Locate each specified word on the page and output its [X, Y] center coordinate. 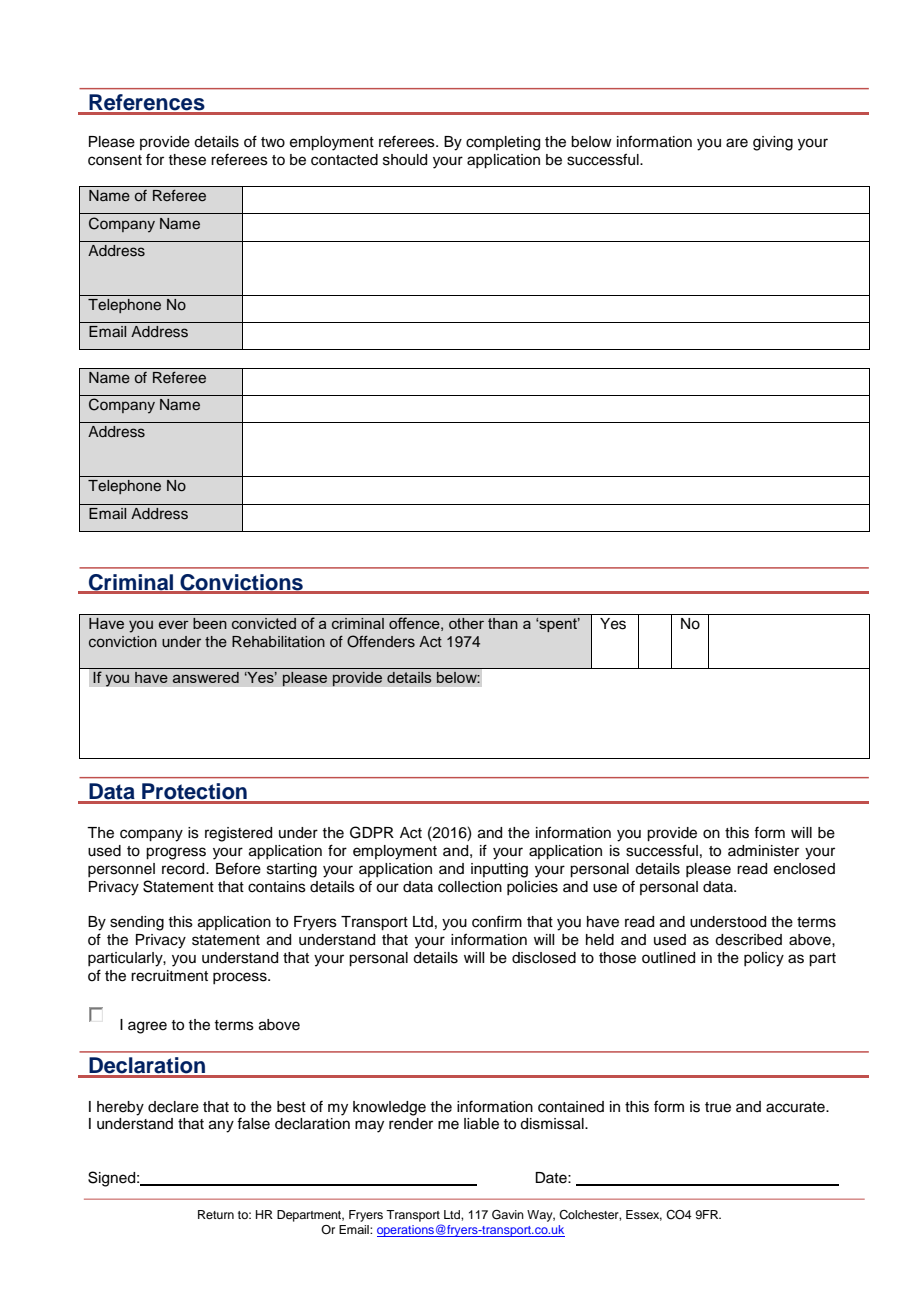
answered [206, 677]
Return [216, 1214]
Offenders [381, 641]
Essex [644, 1215]
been [210, 623]
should [405, 160]
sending [137, 923]
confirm [497, 921]
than [503, 623]
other [466, 623]
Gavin [508, 1215]
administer [763, 851]
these [187, 160]
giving [773, 143]
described [748, 940]
